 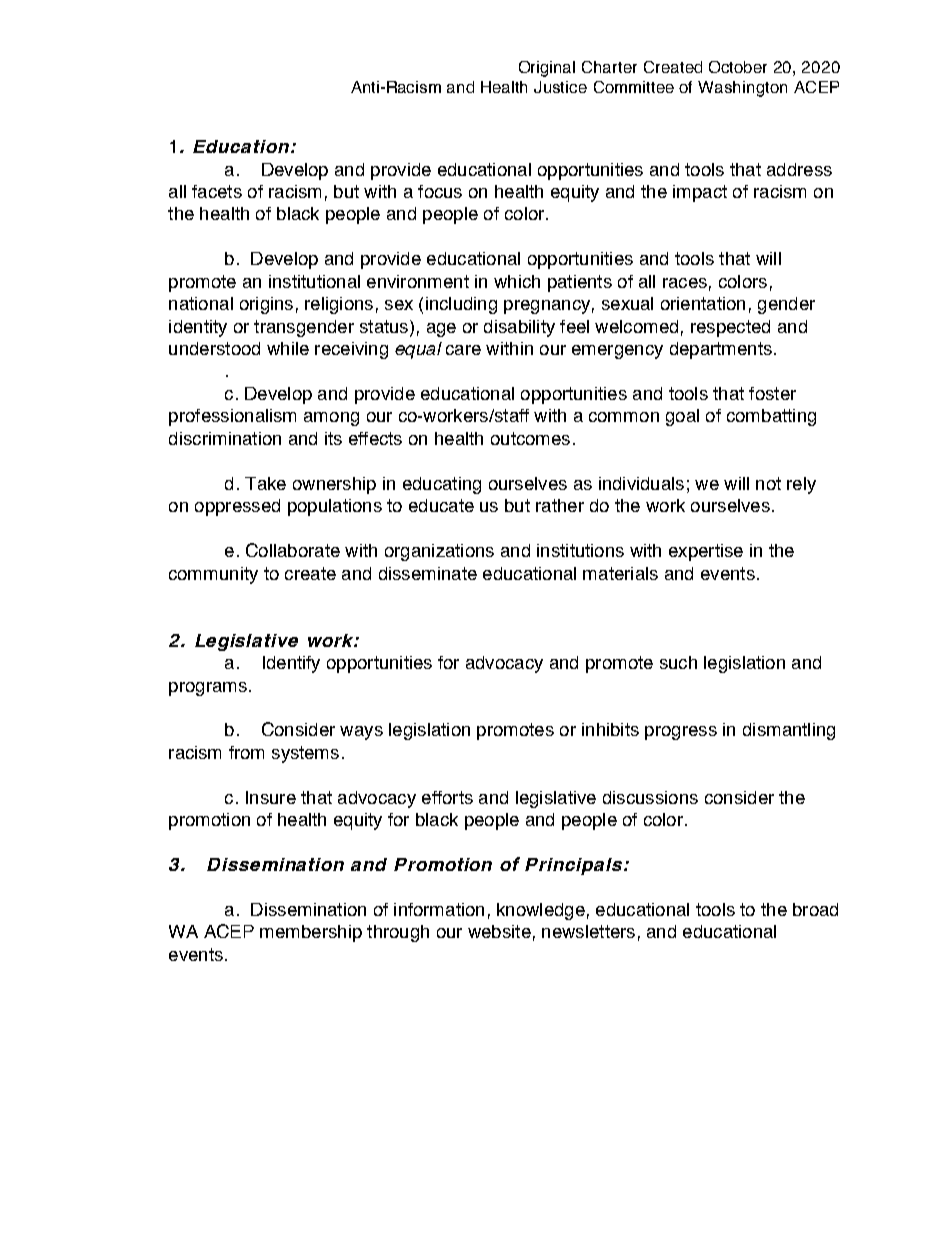 I want to click on while, so click(x=288, y=348).
